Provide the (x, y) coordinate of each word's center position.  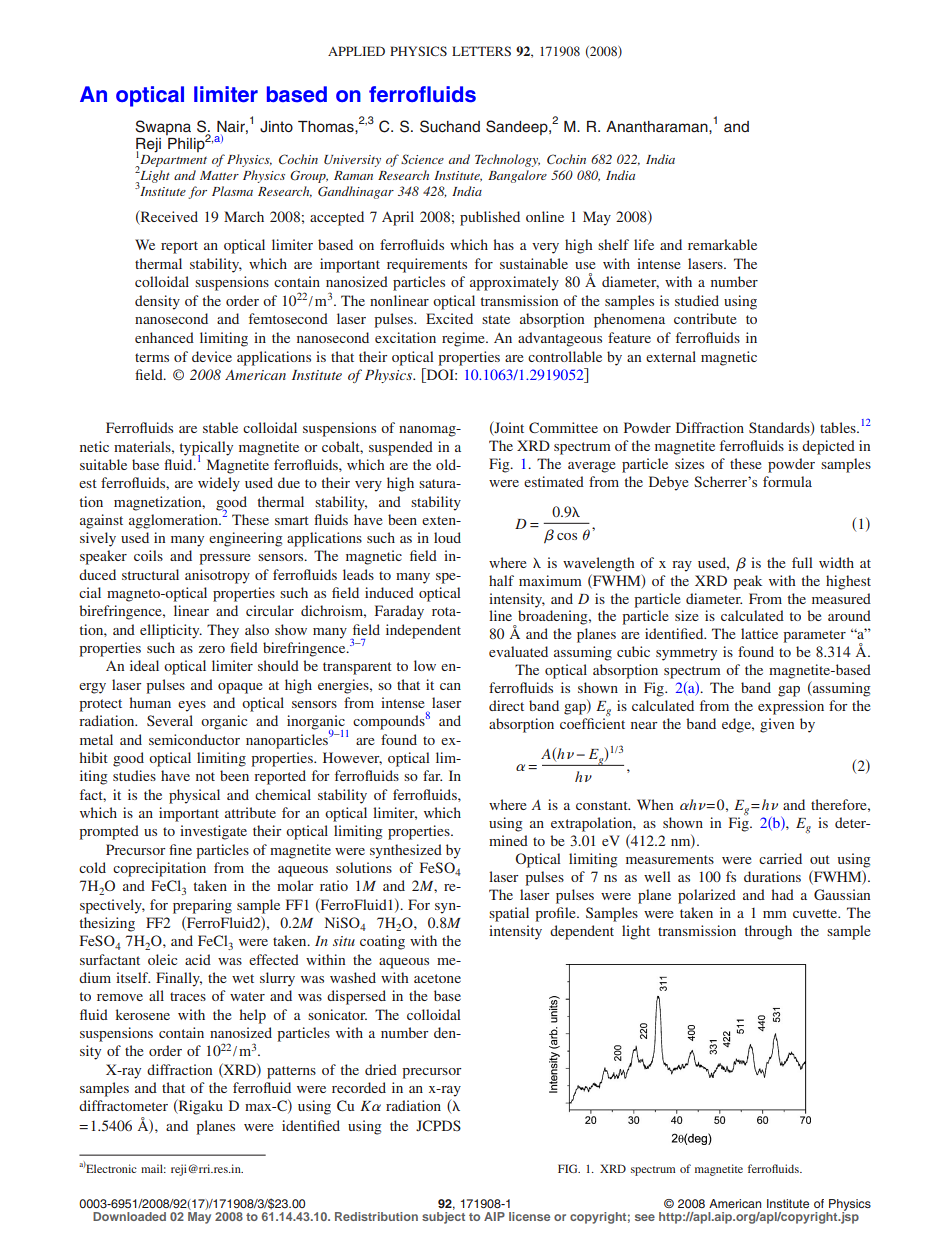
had (783, 894)
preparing (202, 906)
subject (443, 1216)
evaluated (518, 651)
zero (212, 649)
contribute (705, 318)
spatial (509, 914)
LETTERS (481, 51)
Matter (219, 175)
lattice (759, 633)
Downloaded (129, 1216)
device (212, 356)
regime (464, 339)
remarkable (722, 244)
